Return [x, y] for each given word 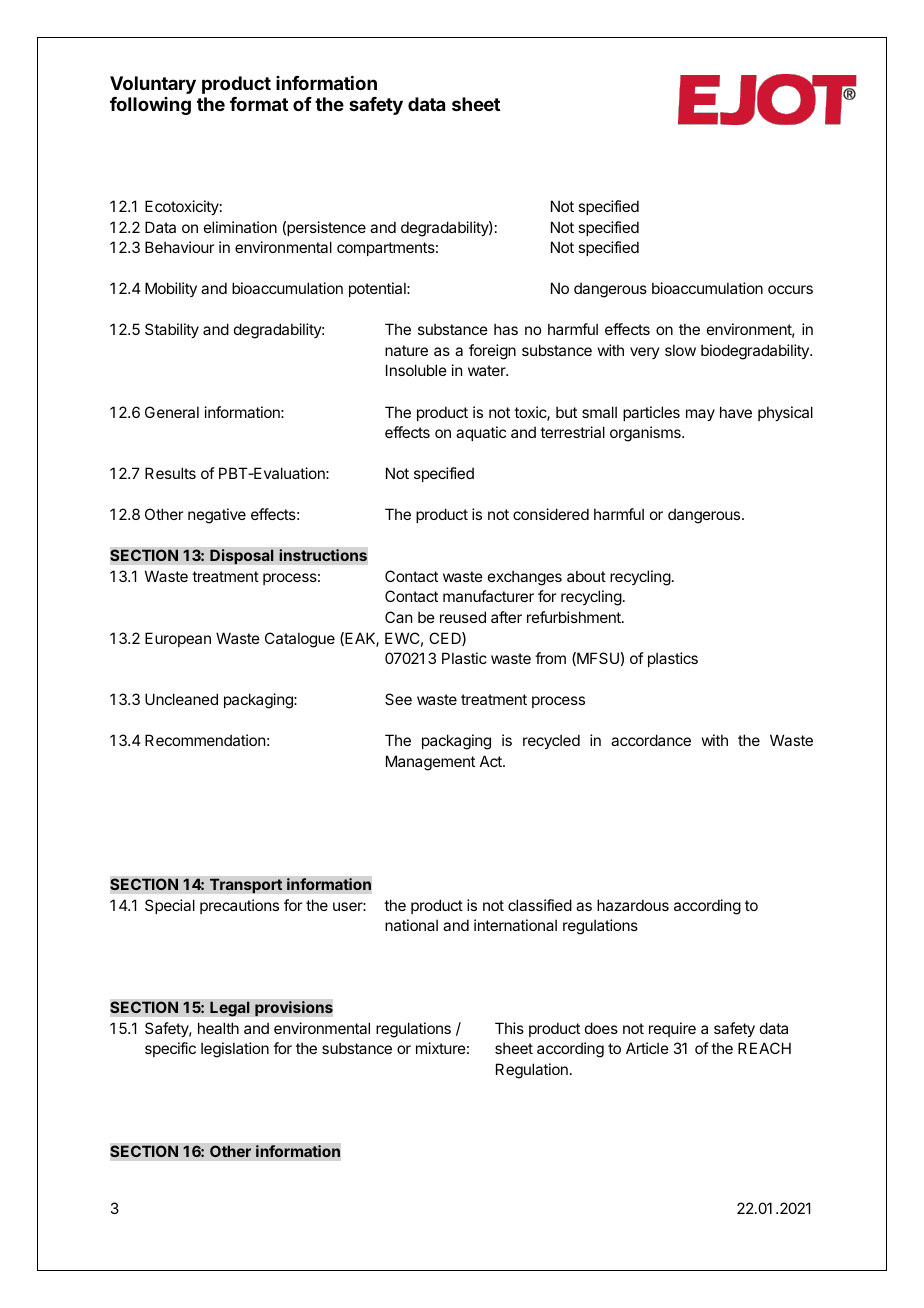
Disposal [242, 557]
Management [430, 763]
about [586, 576]
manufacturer [488, 596]
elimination [240, 227]
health [218, 1028]
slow [680, 350]
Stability [172, 330]
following [150, 106]
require [672, 1029]
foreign [492, 352]
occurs [790, 289]
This [509, 1028]
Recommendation [205, 740]
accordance [651, 740]
